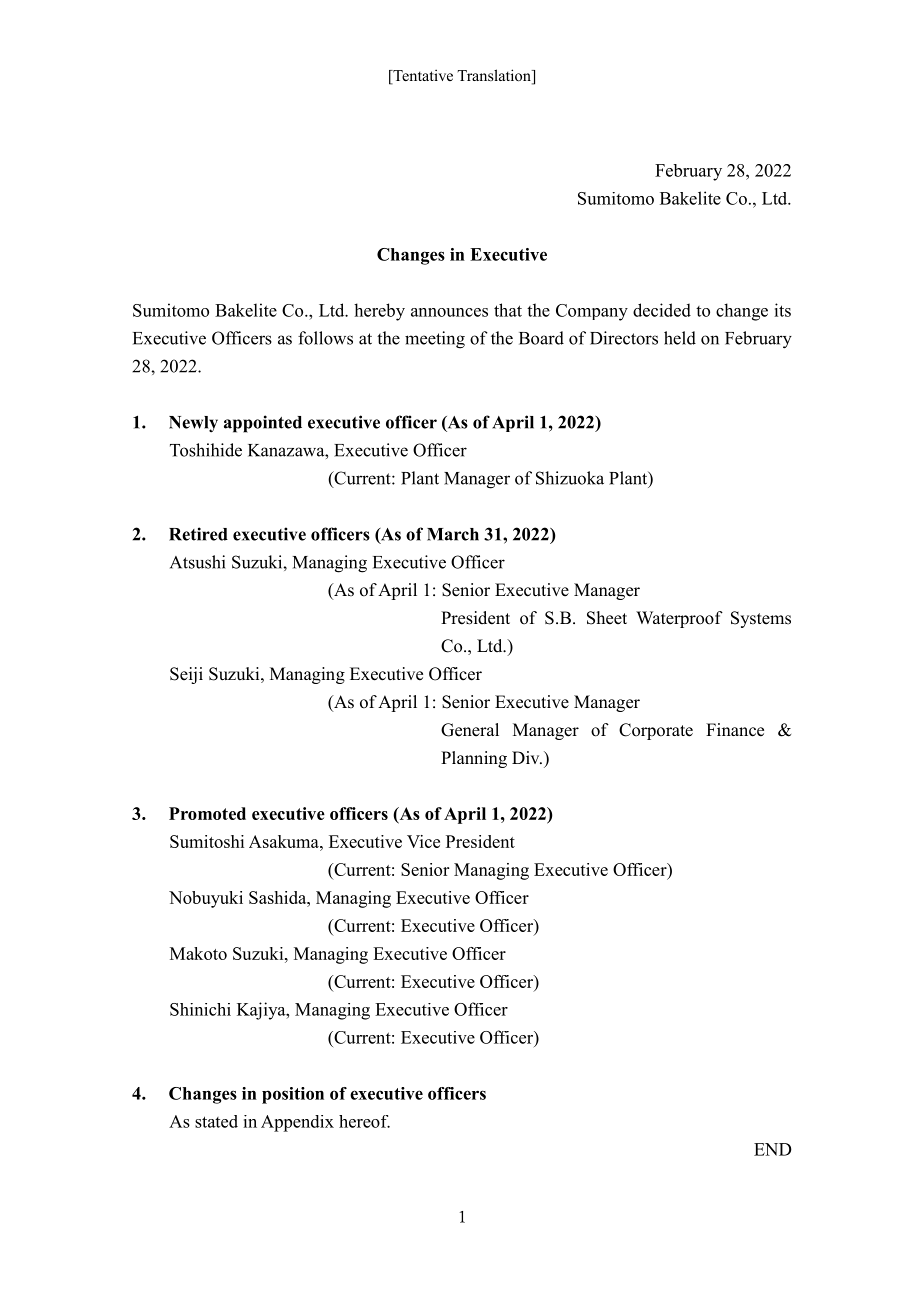  Describe the element at coordinates (453, 534) in the page. I see `March` at that location.
